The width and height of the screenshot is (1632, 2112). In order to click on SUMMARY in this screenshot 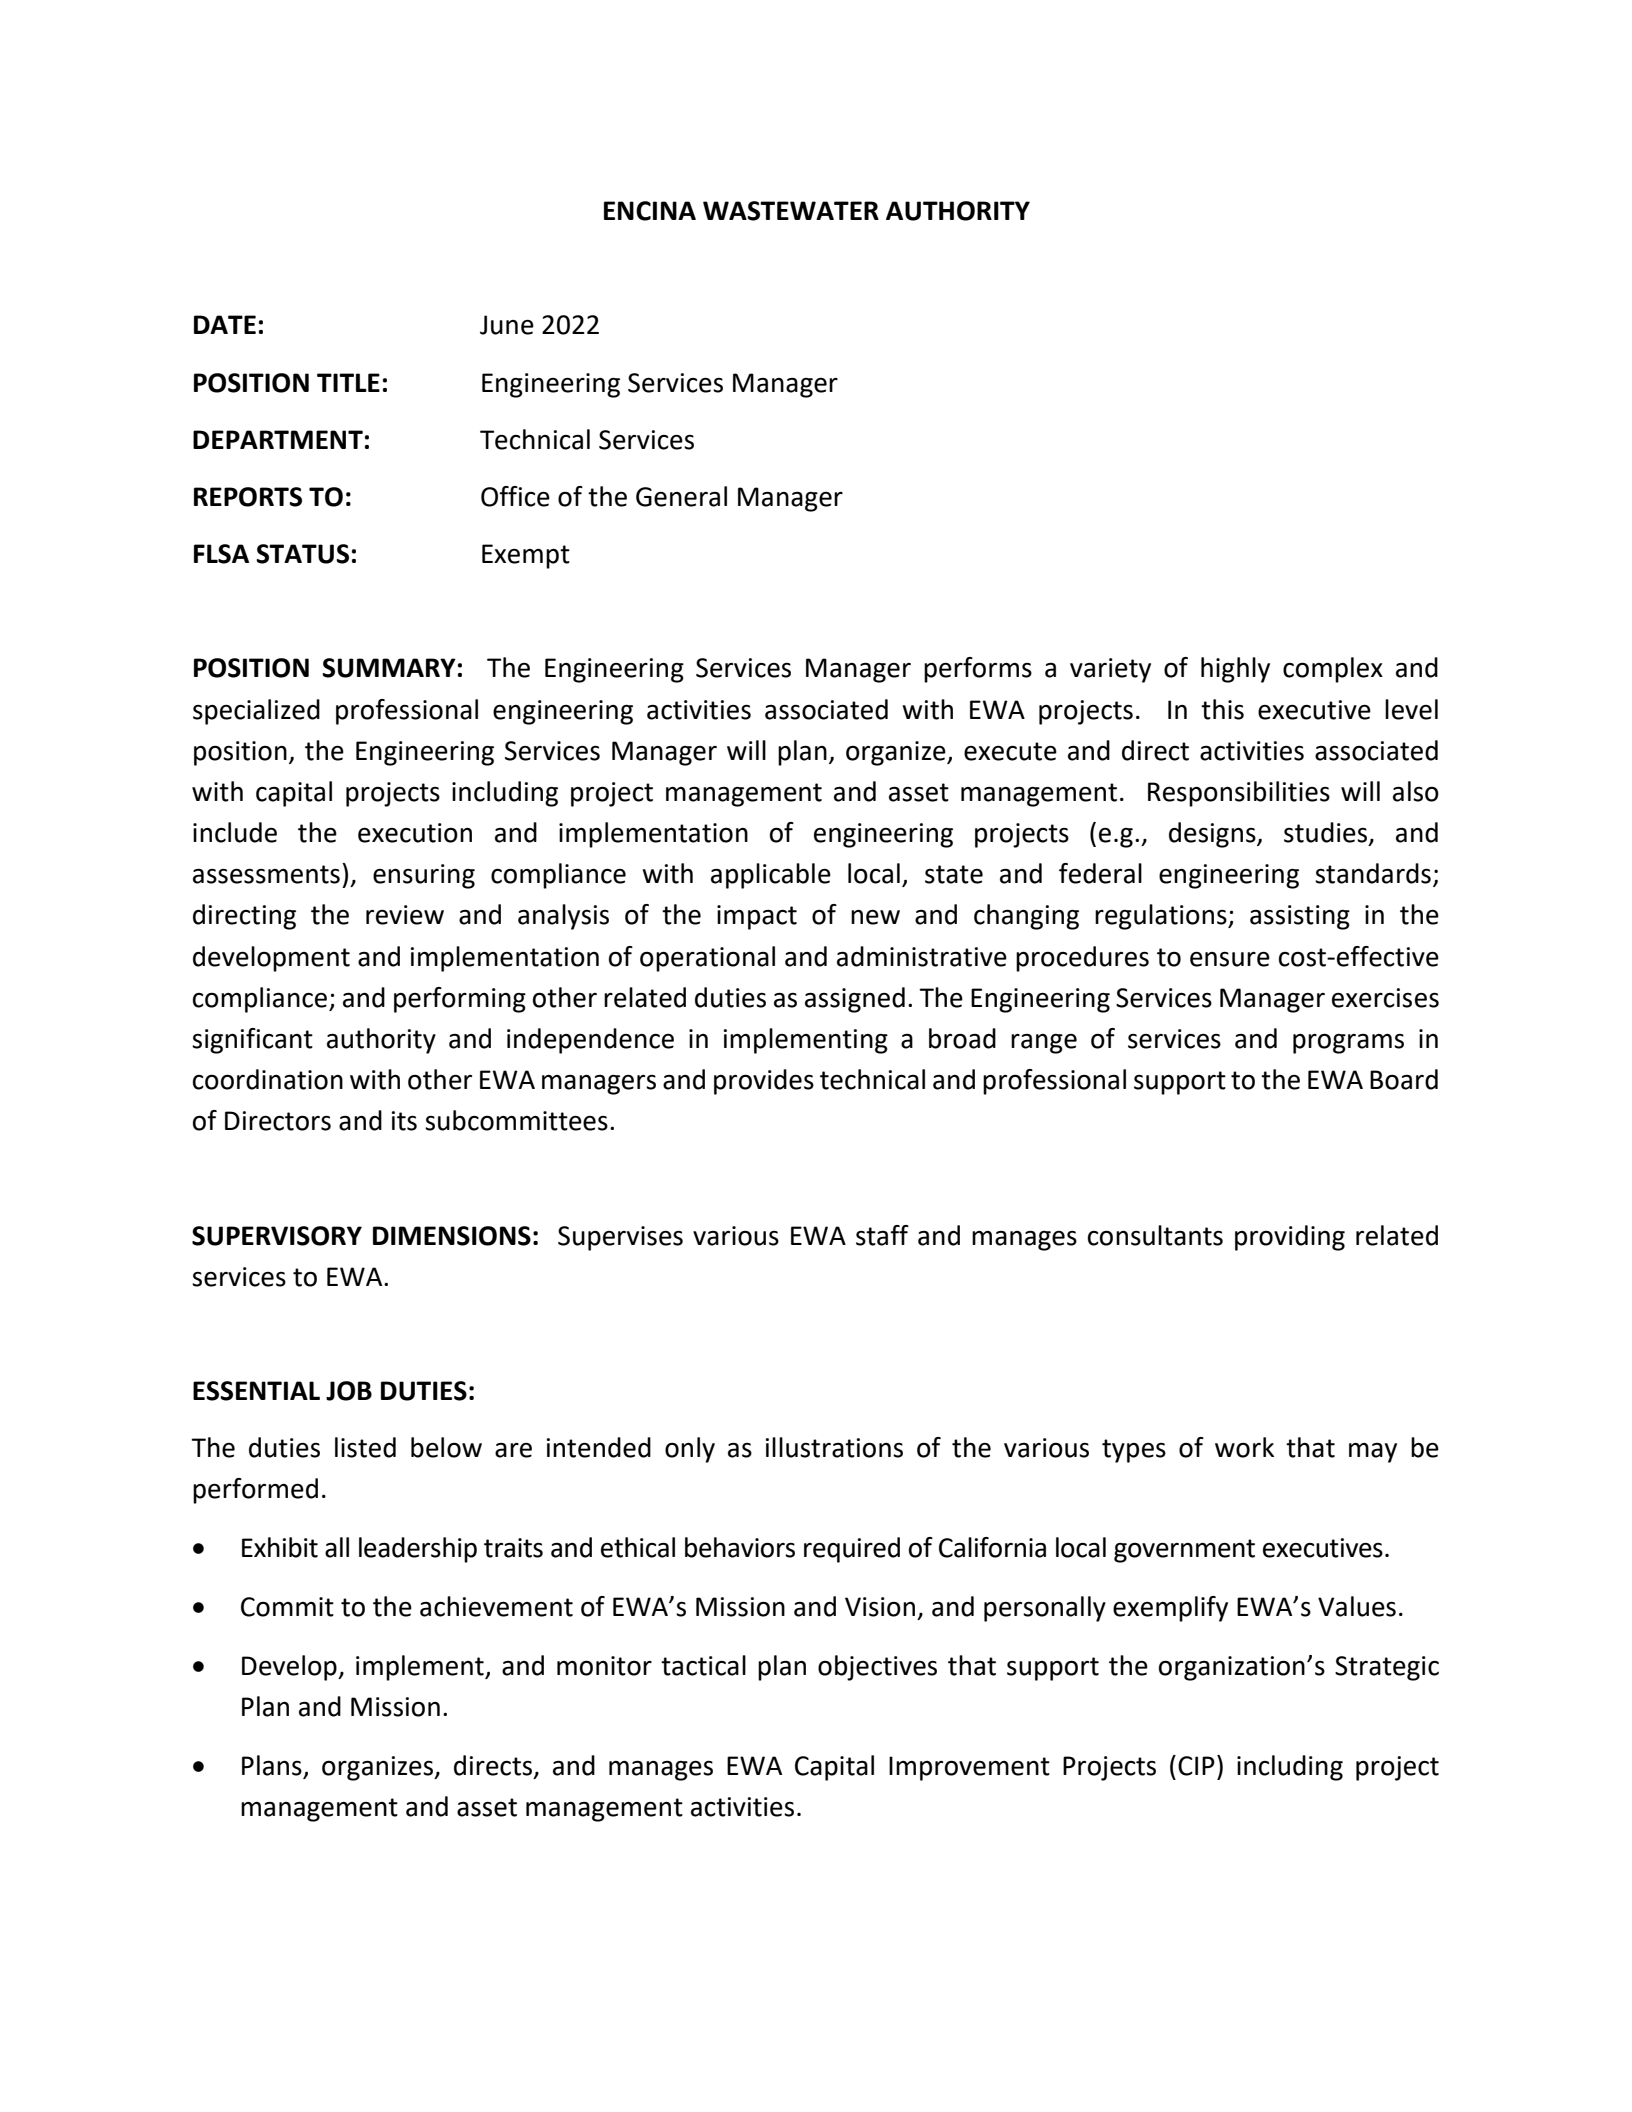, I will do `click(389, 668)`.
